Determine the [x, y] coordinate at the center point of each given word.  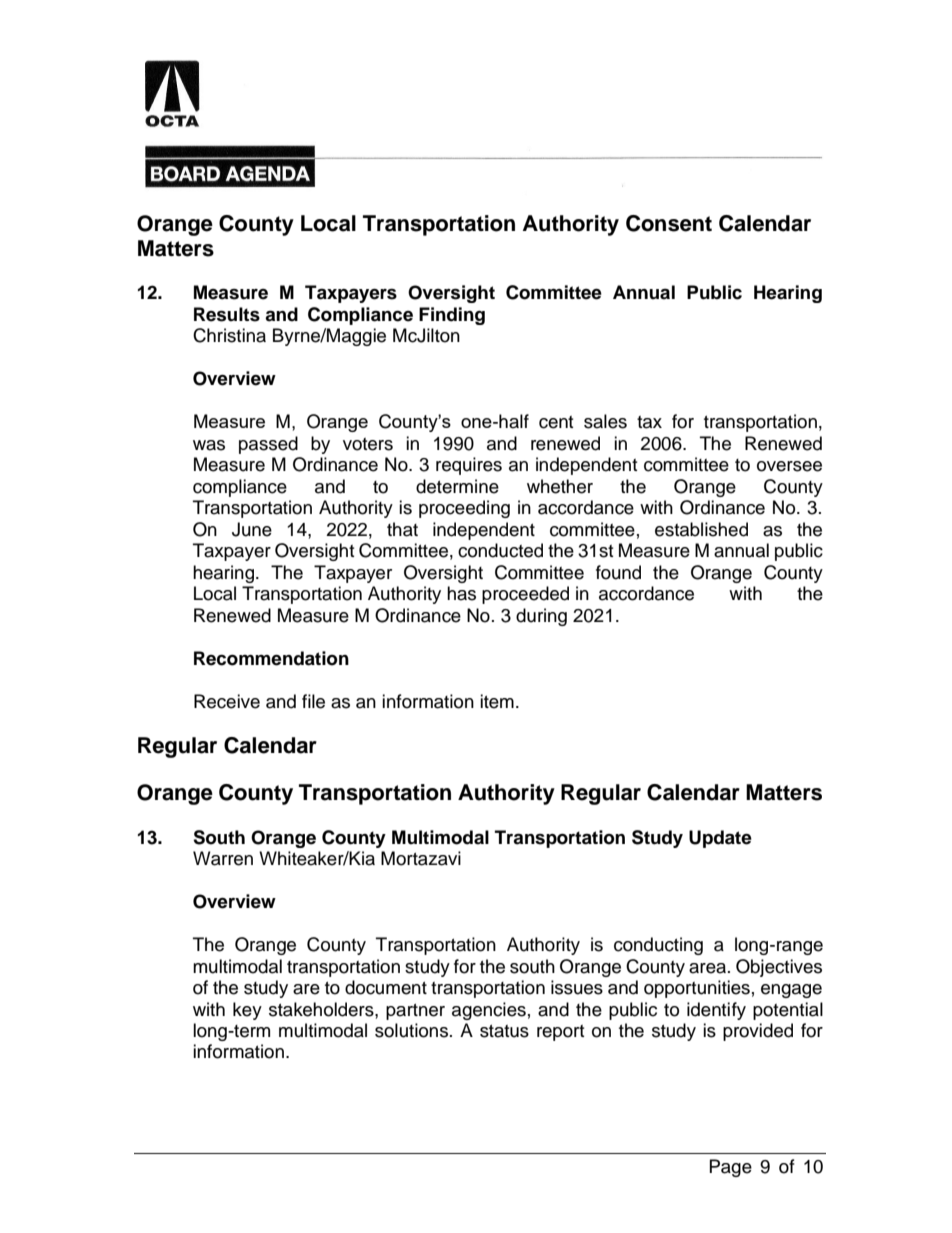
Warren [223, 858]
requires [469, 466]
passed [268, 445]
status [504, 1031]
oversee [789, 466]
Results [227, 314]
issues [577, 987]
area [709, 968]
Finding [452, 316]
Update [720, 839]
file [313, 701]
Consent [669, 223]
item [497, 701]
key [247, 1011]
